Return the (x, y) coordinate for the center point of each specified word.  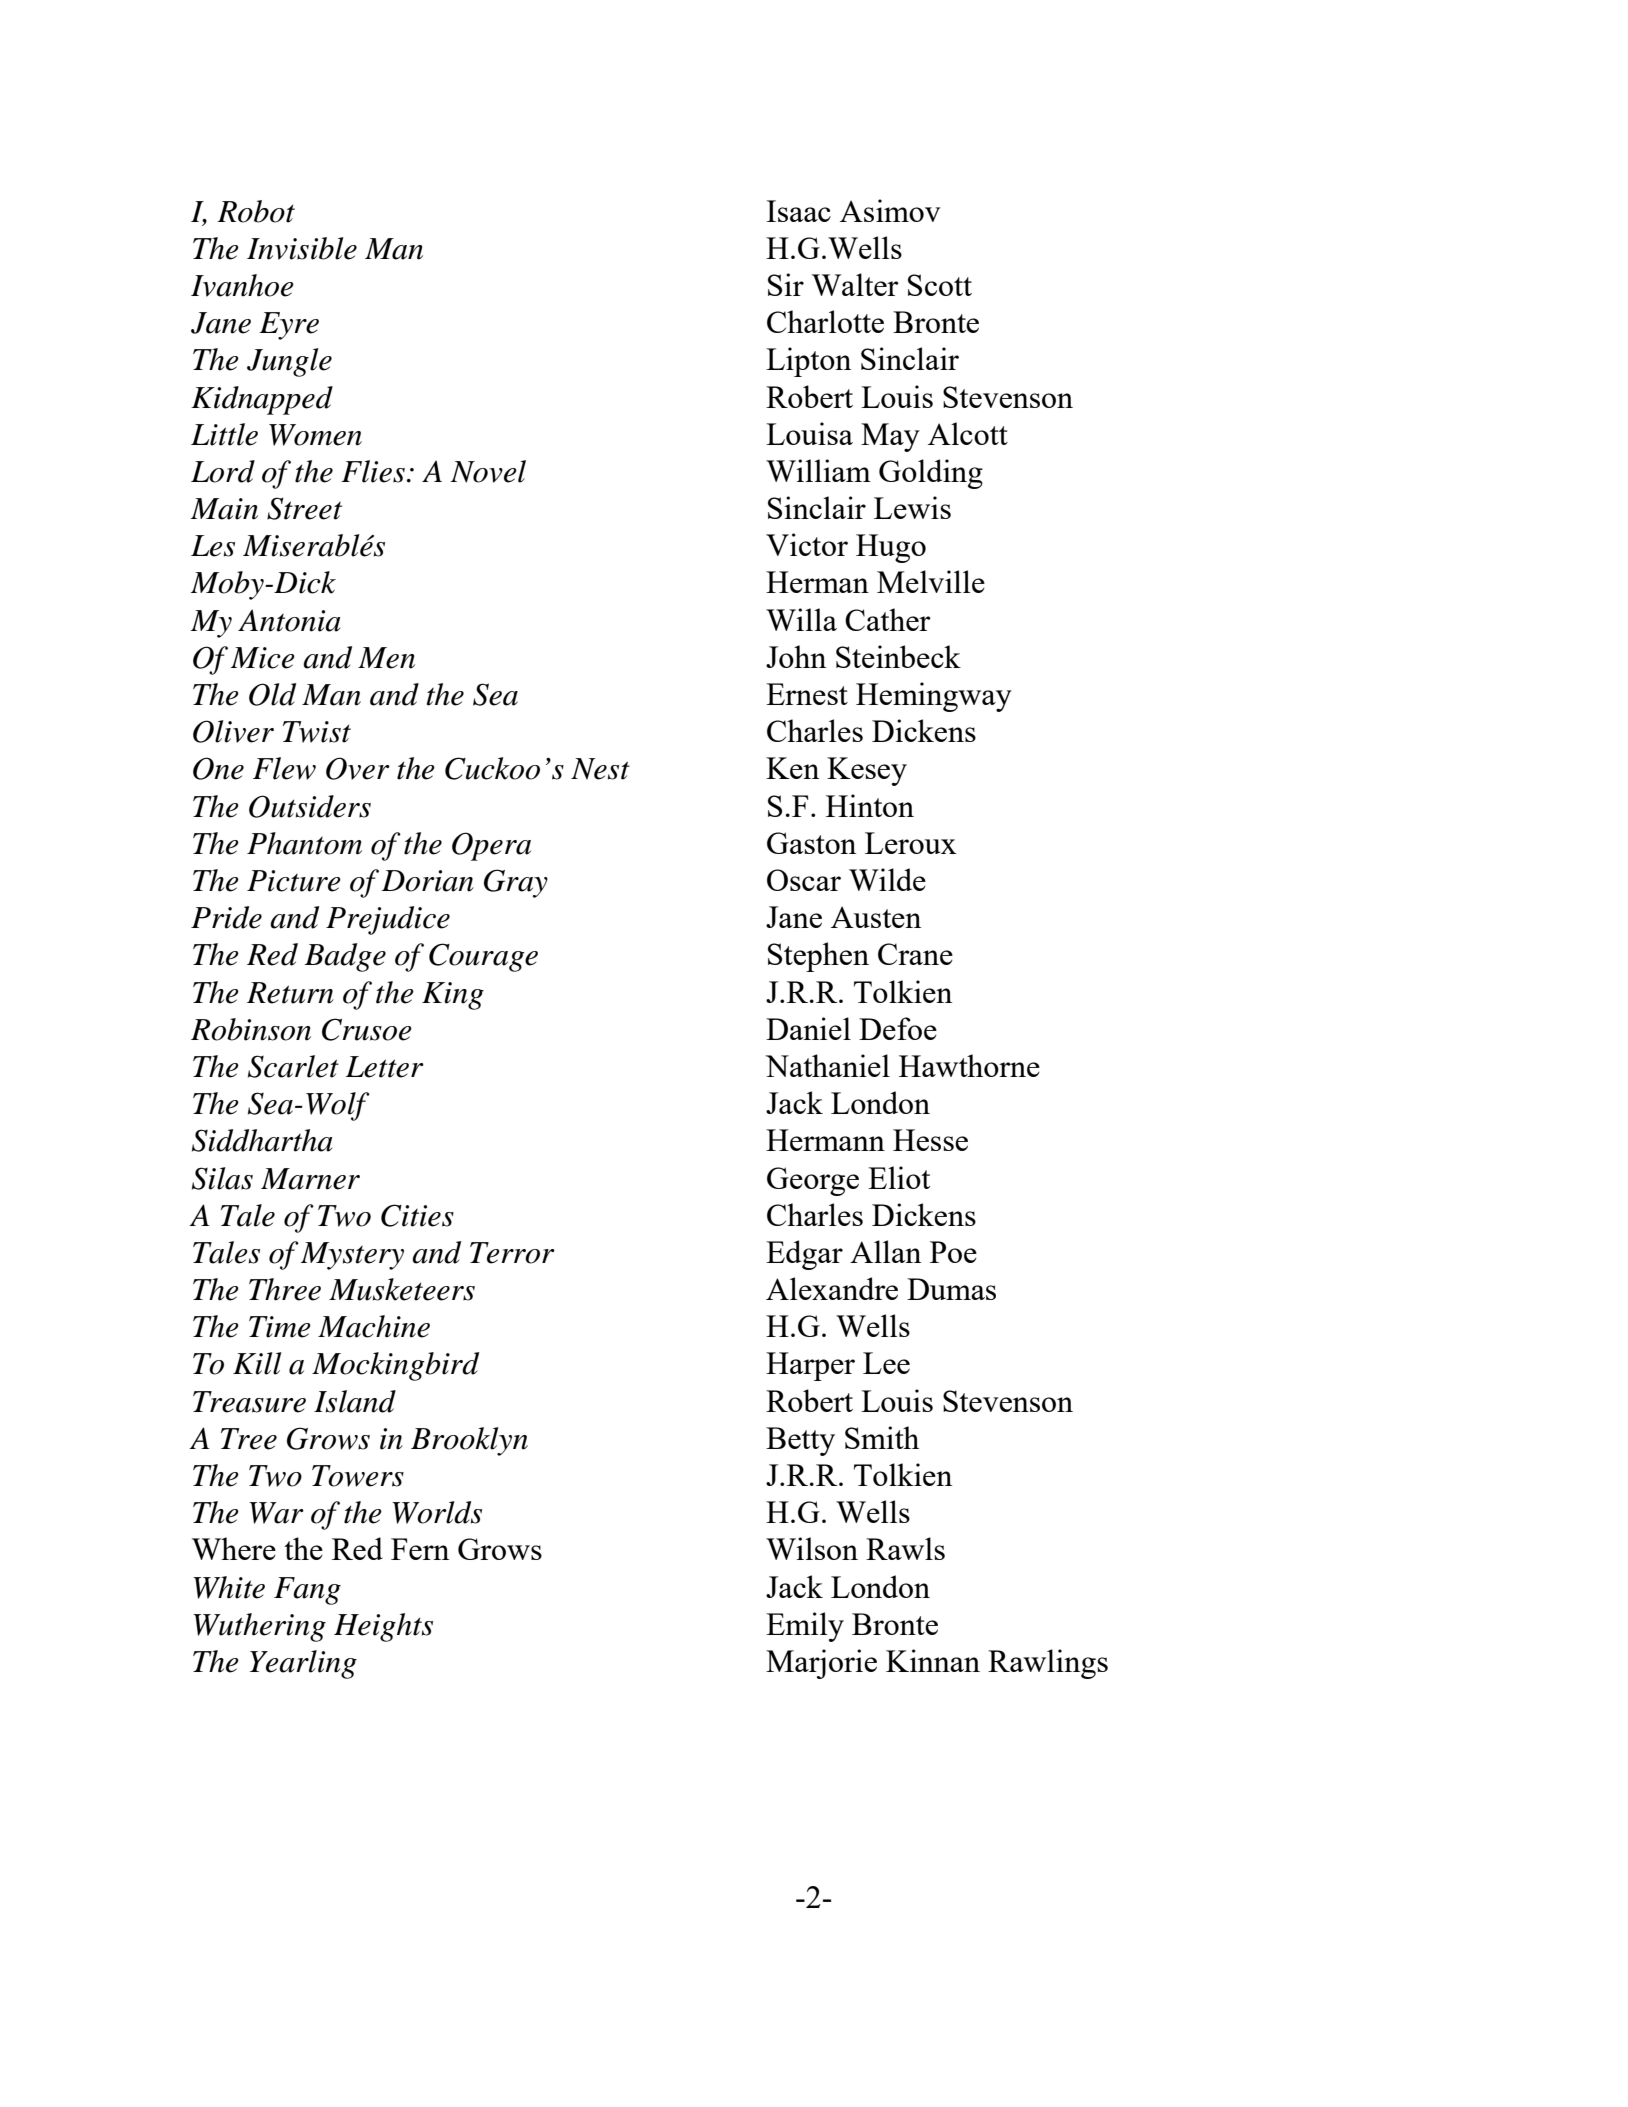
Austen (876, 917)
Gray (516, 883)
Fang (307, 1591)
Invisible (302, 248)
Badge (345, 957)
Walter (855, 284)
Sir (786, 284)
